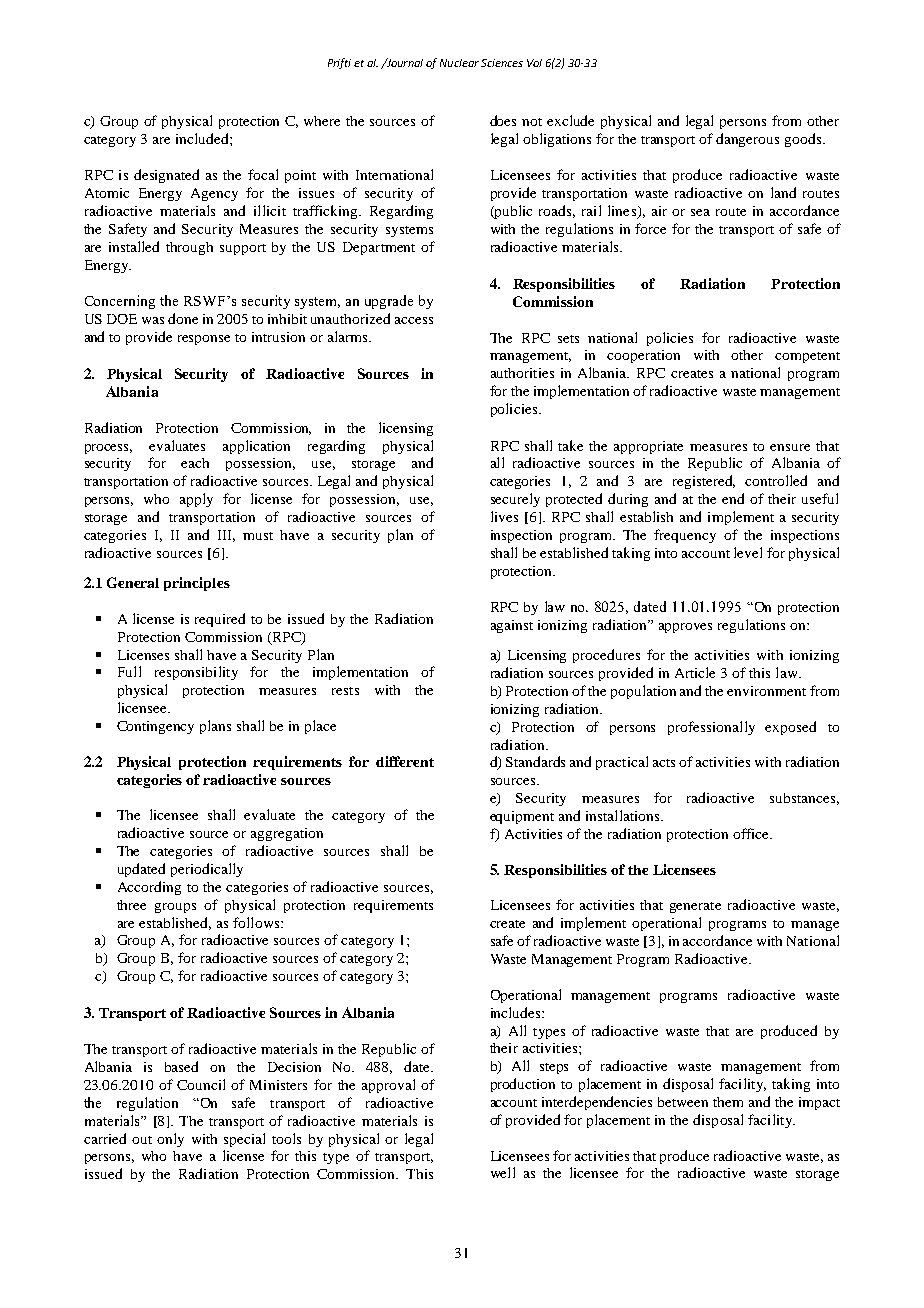 Image resolution: width=924 pixels, height=1308 pixels. What do you see at coordinates (459, 63) in the document?
I see `Nuclear` at bounding box center [459, 63].
